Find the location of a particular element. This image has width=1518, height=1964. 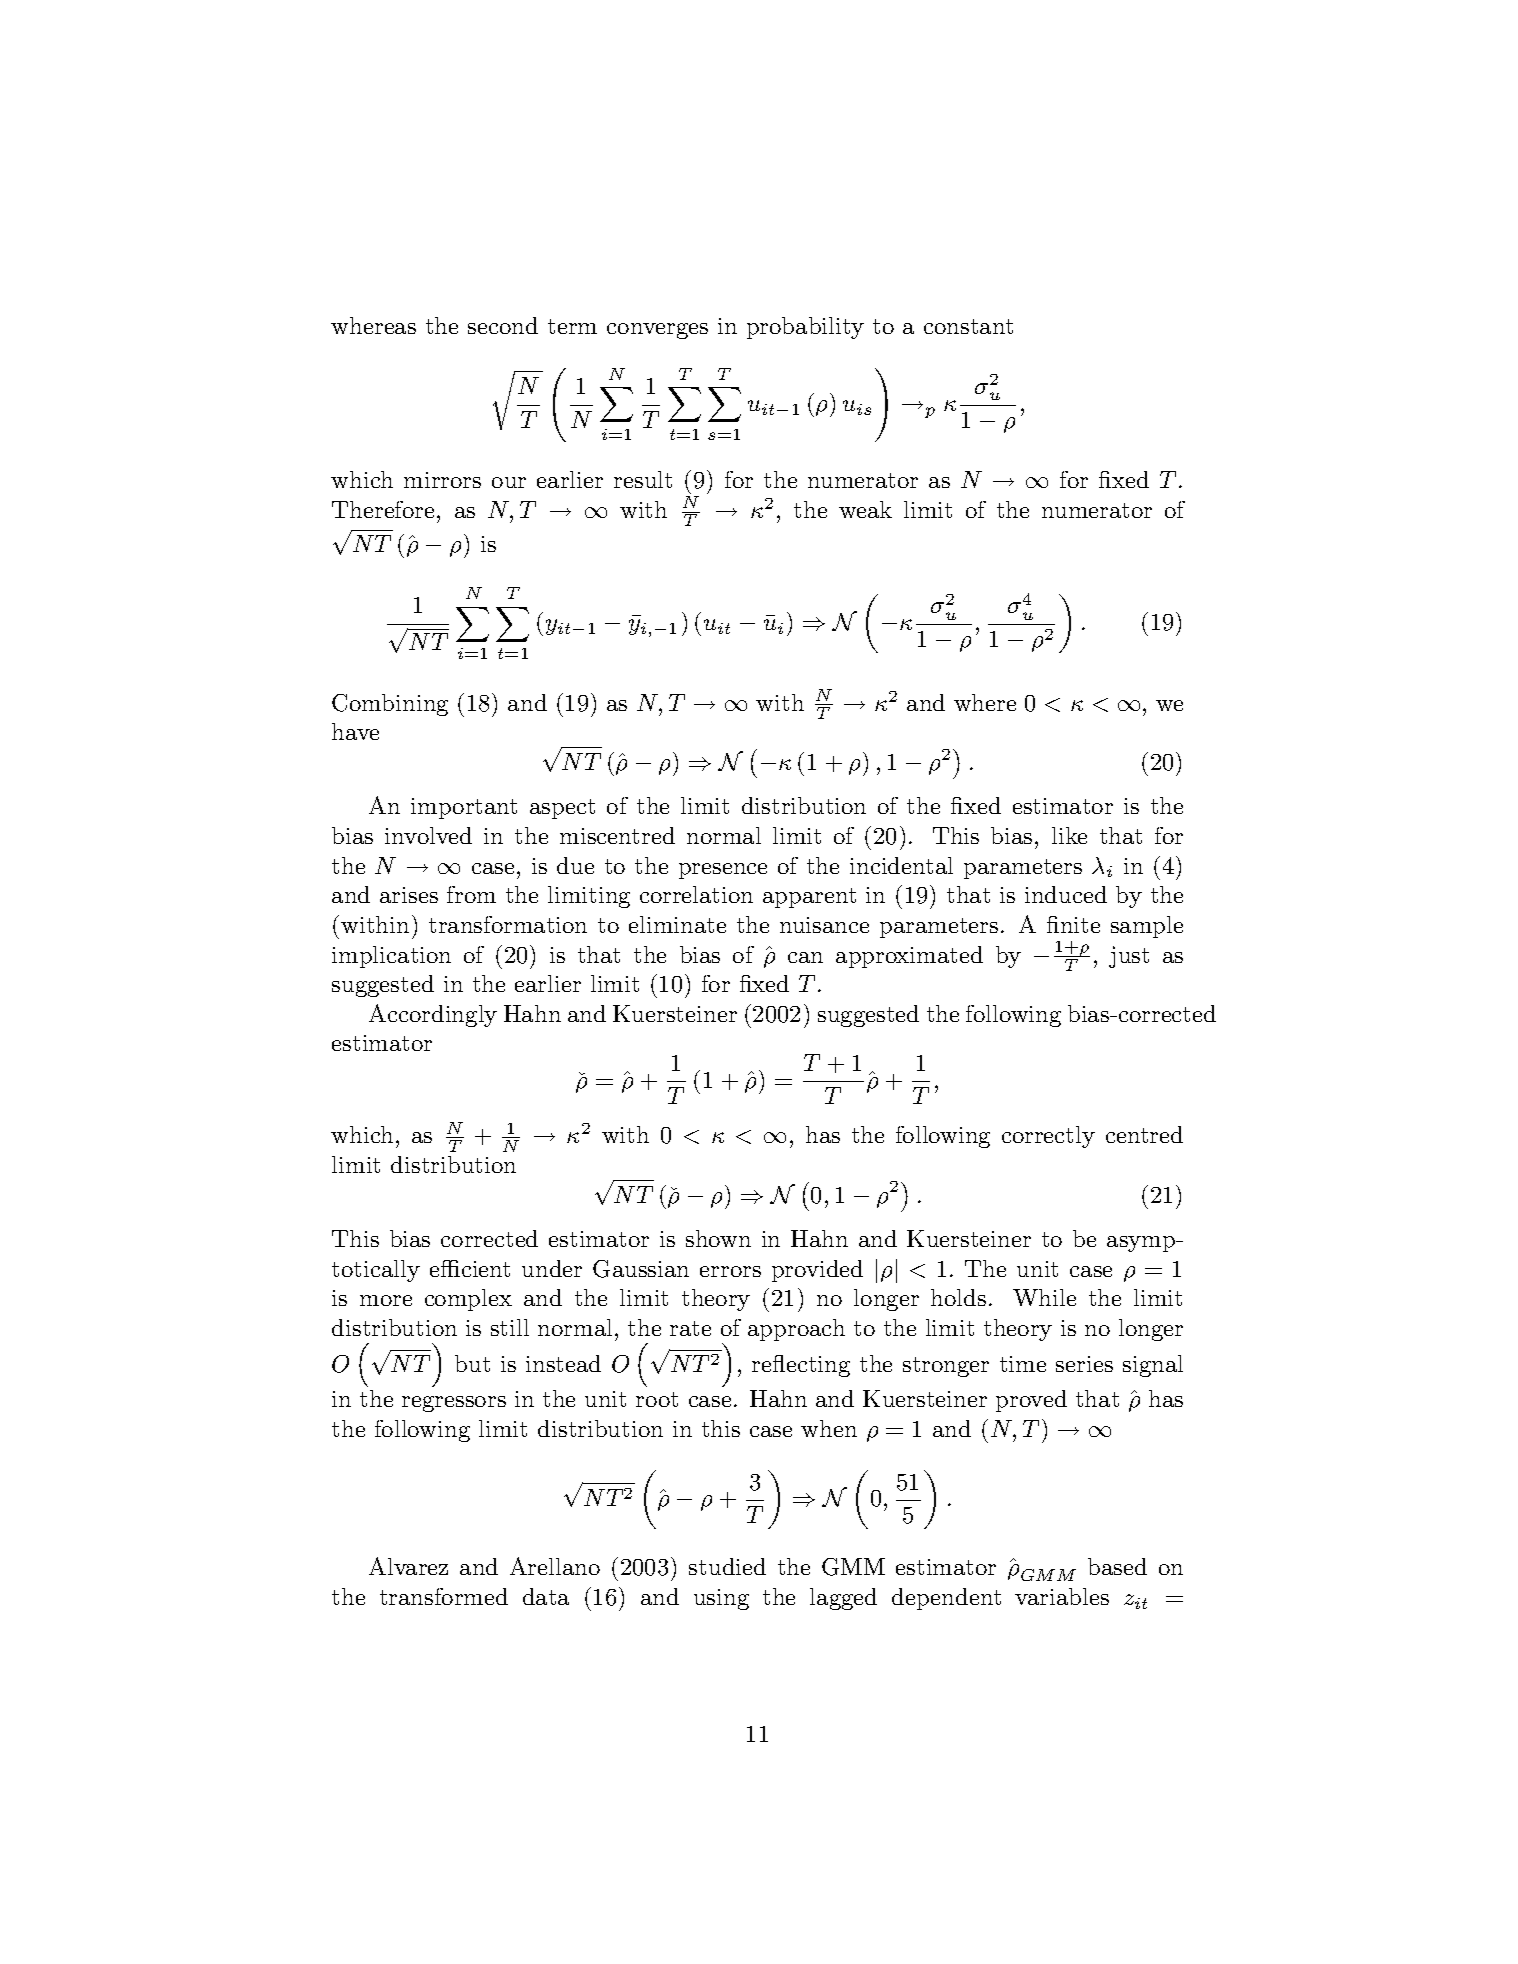

just is located at coordinates (1129, 957).
